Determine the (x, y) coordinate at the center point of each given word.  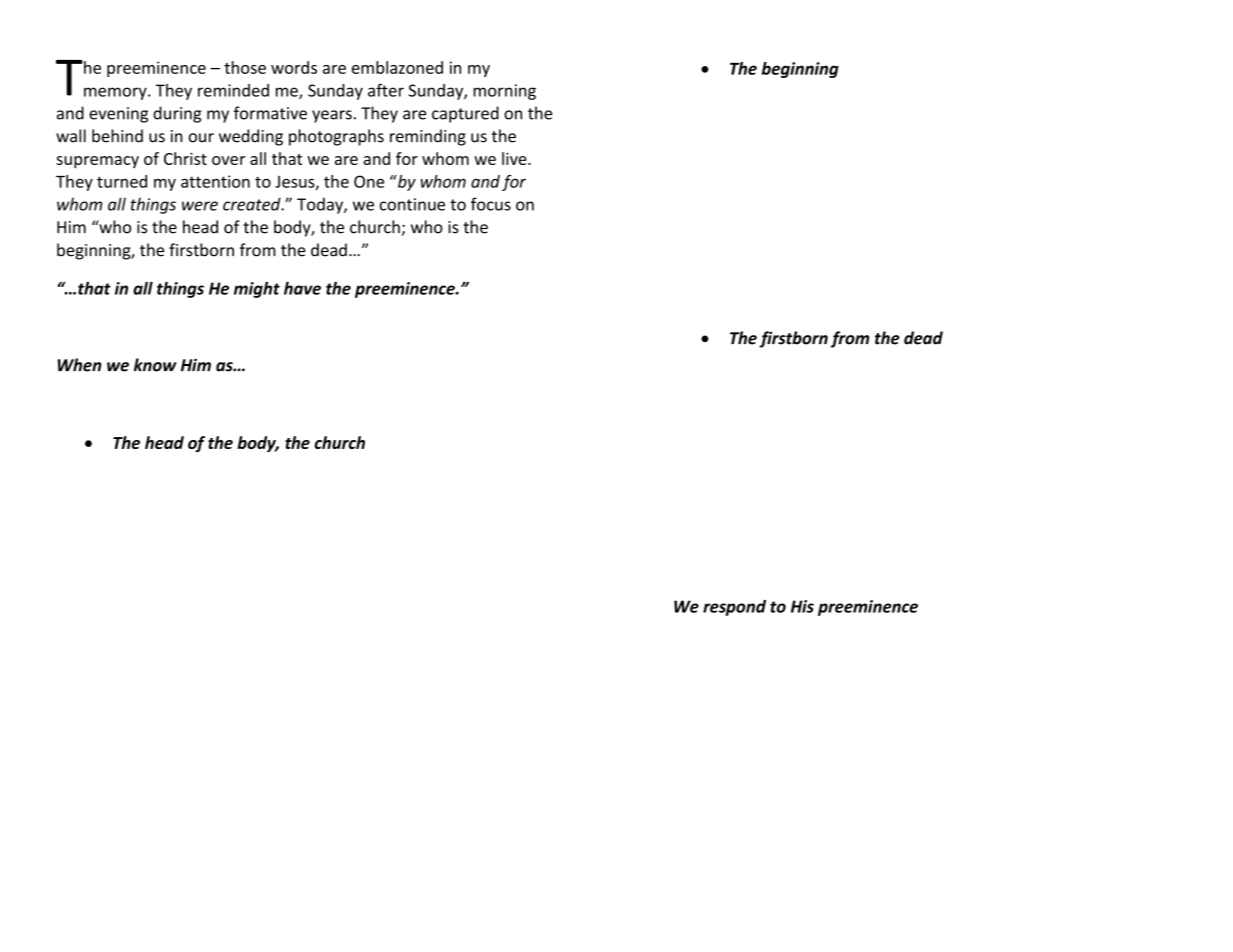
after (386, 90)
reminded (233, 90)
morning (504, 92)
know (155, 365)
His (802, 606)
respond (734, 608)
